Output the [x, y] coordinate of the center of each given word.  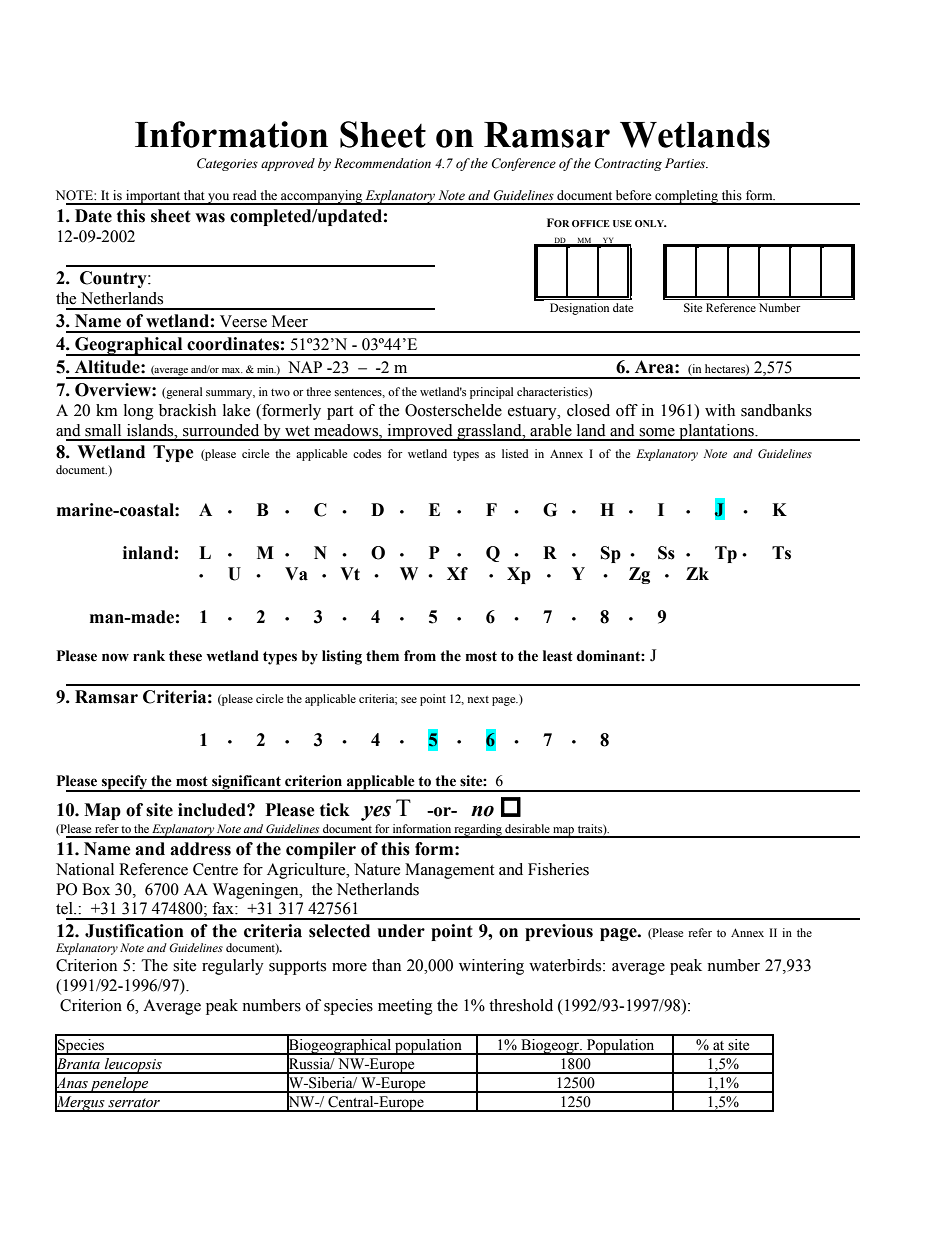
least [558, 656]
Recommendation [382, 163]
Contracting [628, 164]
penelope [120, 1085]
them [382, 656]
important [153, 197]
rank [149, 656]
